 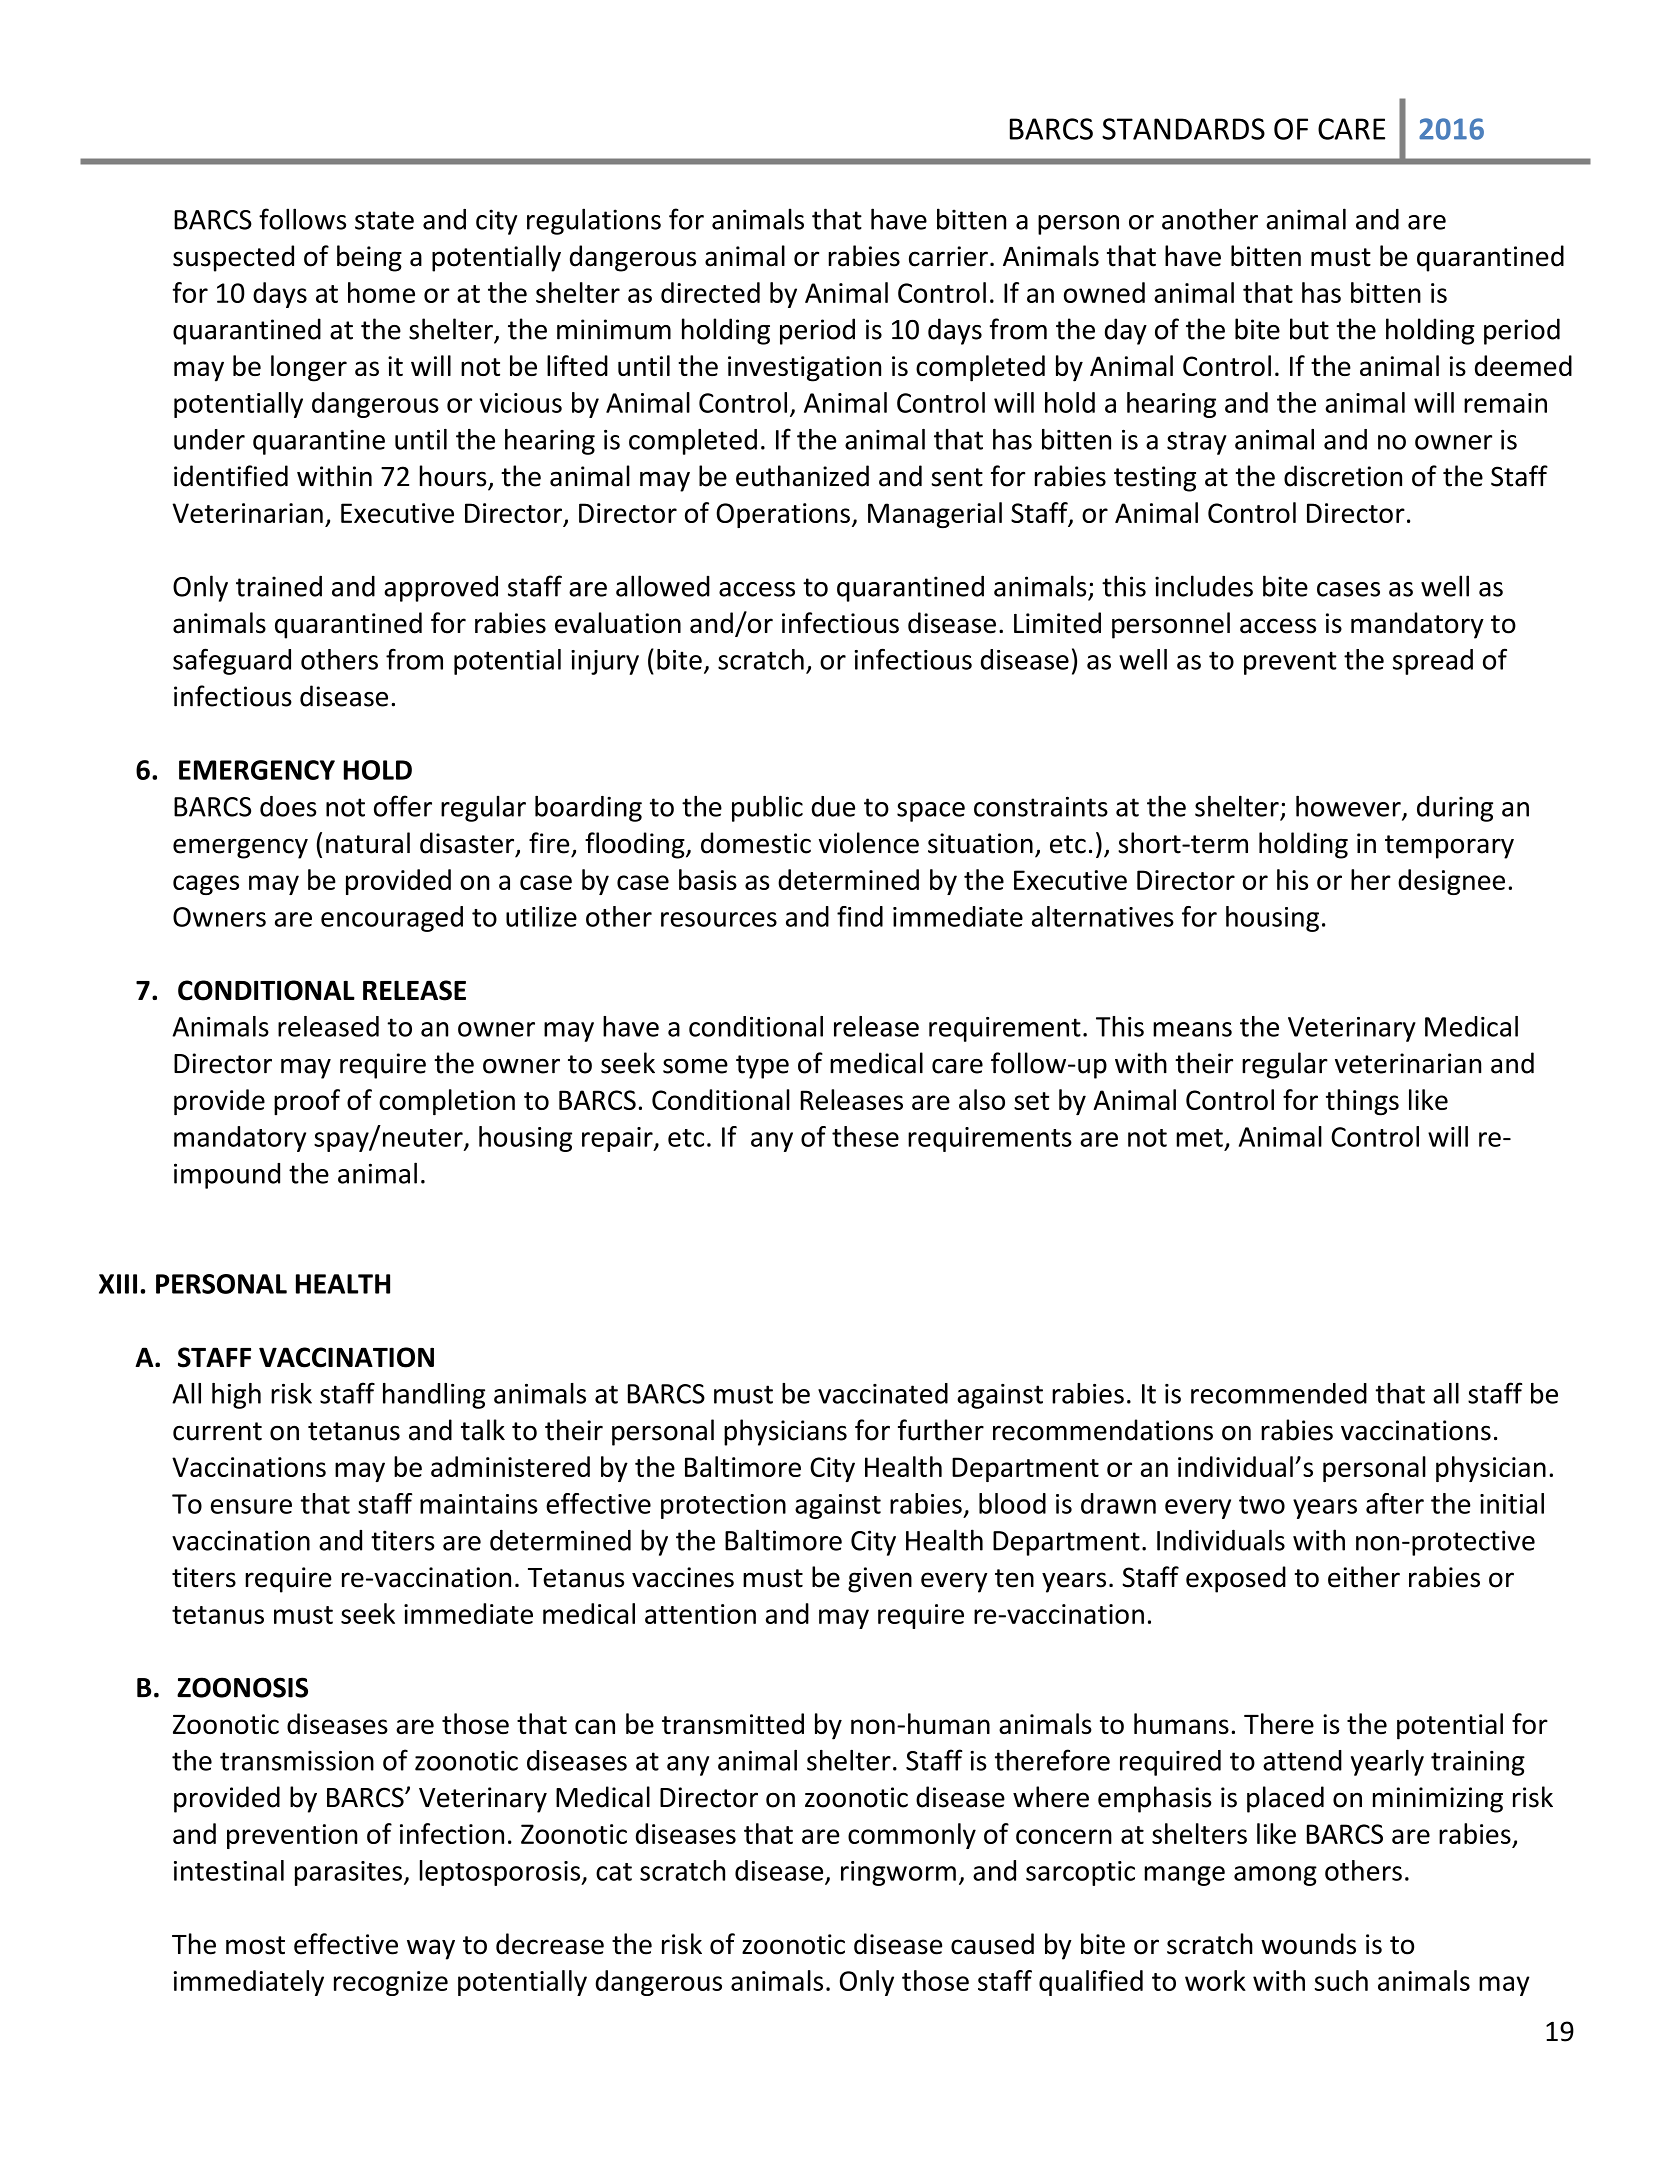 What do you see at coordinates (762, 1067) in the document?
I see `type` at bounding box center [762, 1067].
